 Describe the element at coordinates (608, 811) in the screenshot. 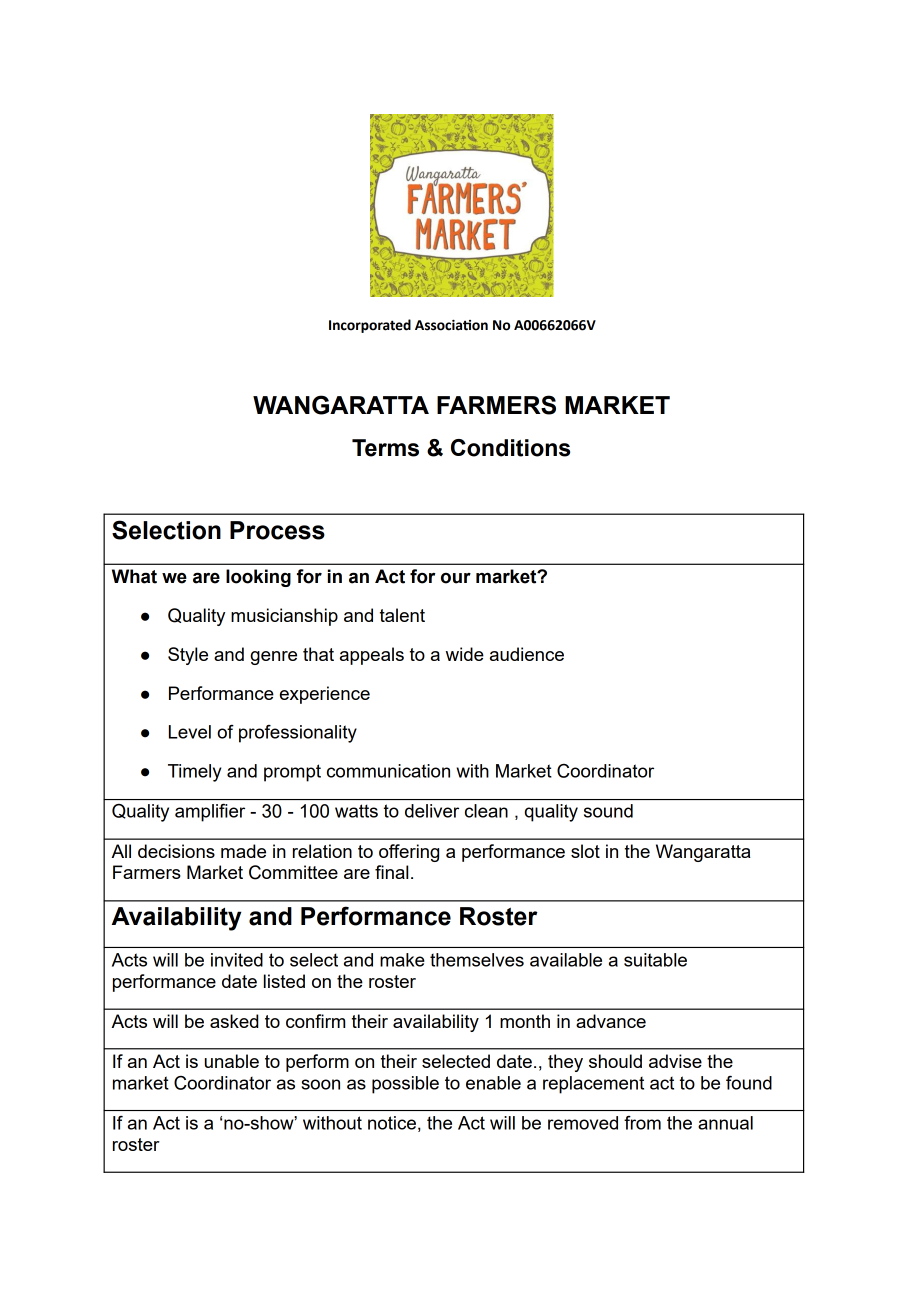

I see `sound` at that location.
